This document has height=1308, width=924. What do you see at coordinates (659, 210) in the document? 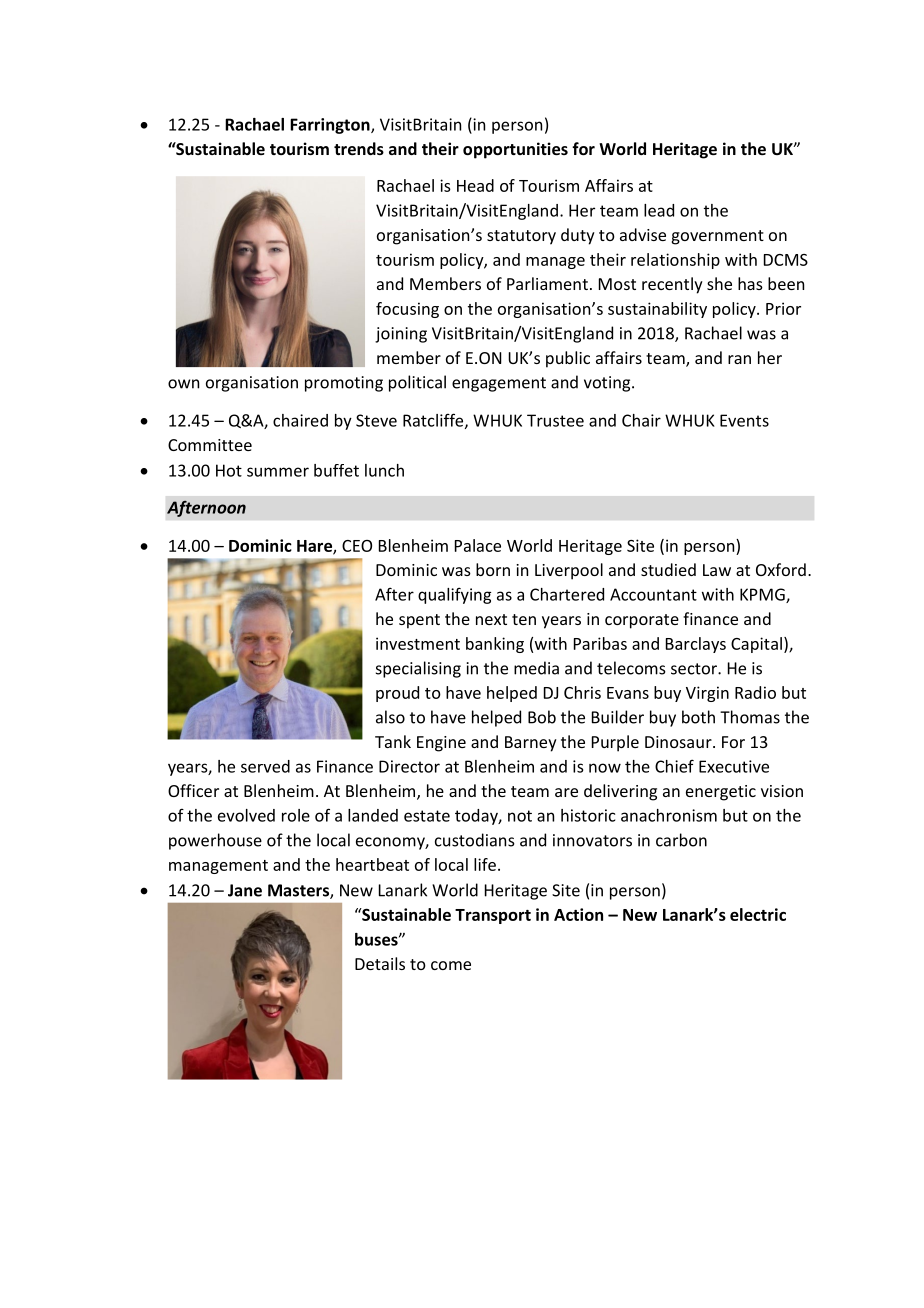
I see `lead` at bounding box center [659, 210].
